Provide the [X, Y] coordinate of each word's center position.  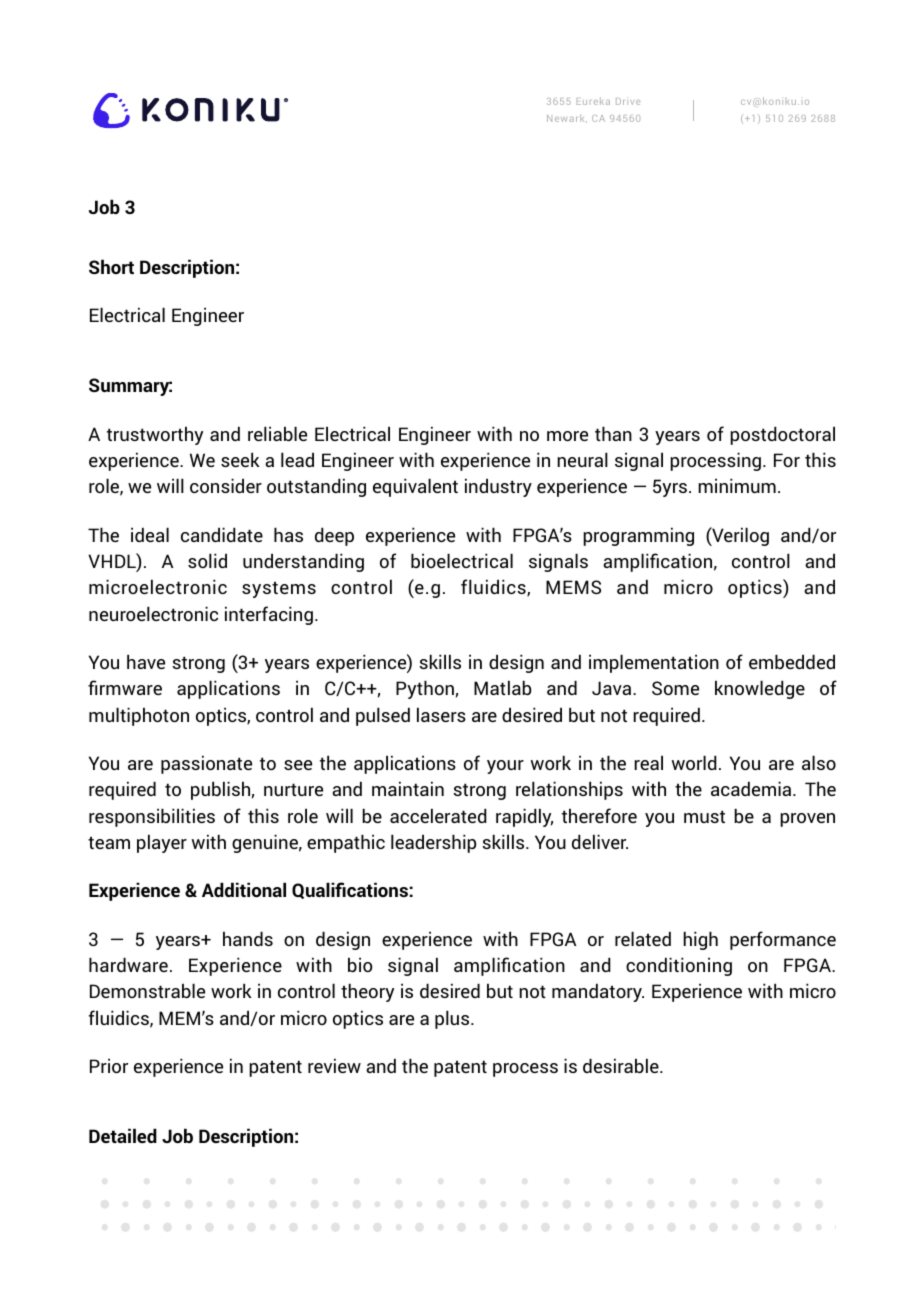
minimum [737, 485]
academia [752, 788]
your [505, 767]
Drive [628, 101]
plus [453, 1019]
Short [111, 266]
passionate [206, 764]
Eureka [593, 101]
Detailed [123, 1135]
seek [240, 459]
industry [498, 487]
